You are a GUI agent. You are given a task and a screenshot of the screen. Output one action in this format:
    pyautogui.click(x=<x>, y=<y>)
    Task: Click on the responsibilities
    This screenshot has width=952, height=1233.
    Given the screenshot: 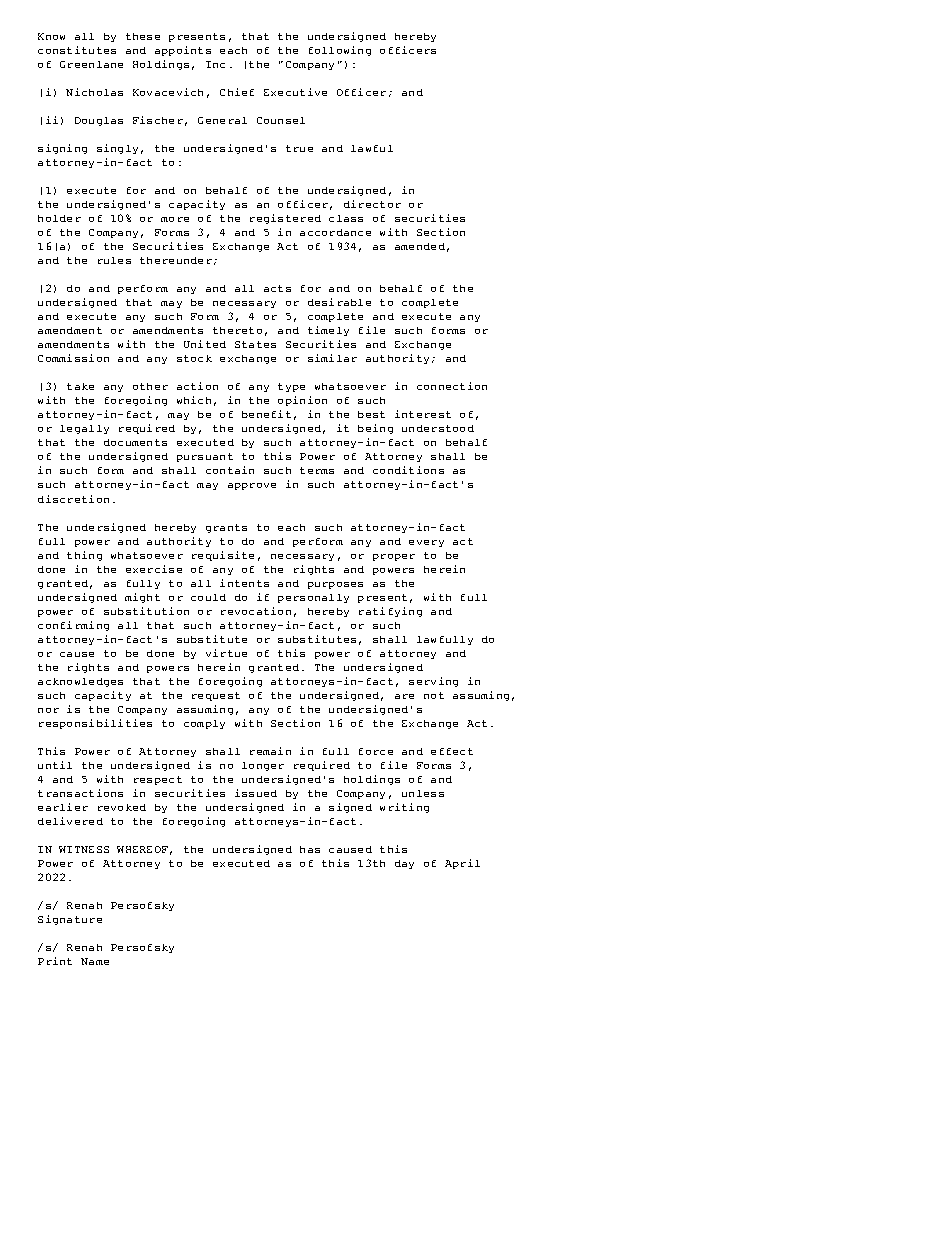 What is the action you would take?
    pyautogui.click(x=95, y=724)
